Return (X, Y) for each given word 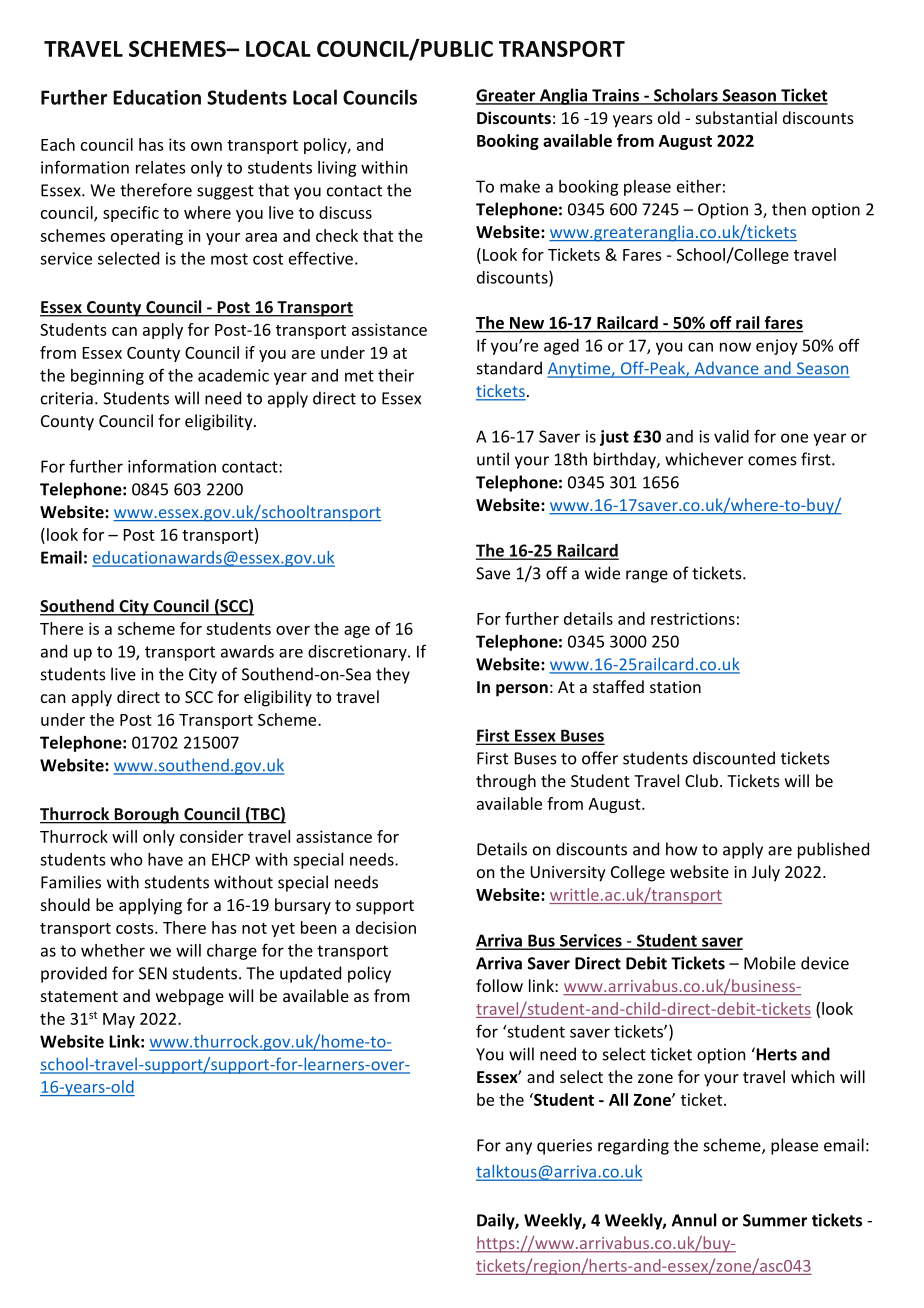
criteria (67, 398)
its (177, 144)
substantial (736, 117)
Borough (146, 815)
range (647, 576)
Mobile (770, 963)
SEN (153, 973)
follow (499, 985)
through (506, 782)
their (396, 375)
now (735, 347)
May (119, 1020)
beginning (107, 377)
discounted (734, 758)
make (520, 186)
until (493, 459)
